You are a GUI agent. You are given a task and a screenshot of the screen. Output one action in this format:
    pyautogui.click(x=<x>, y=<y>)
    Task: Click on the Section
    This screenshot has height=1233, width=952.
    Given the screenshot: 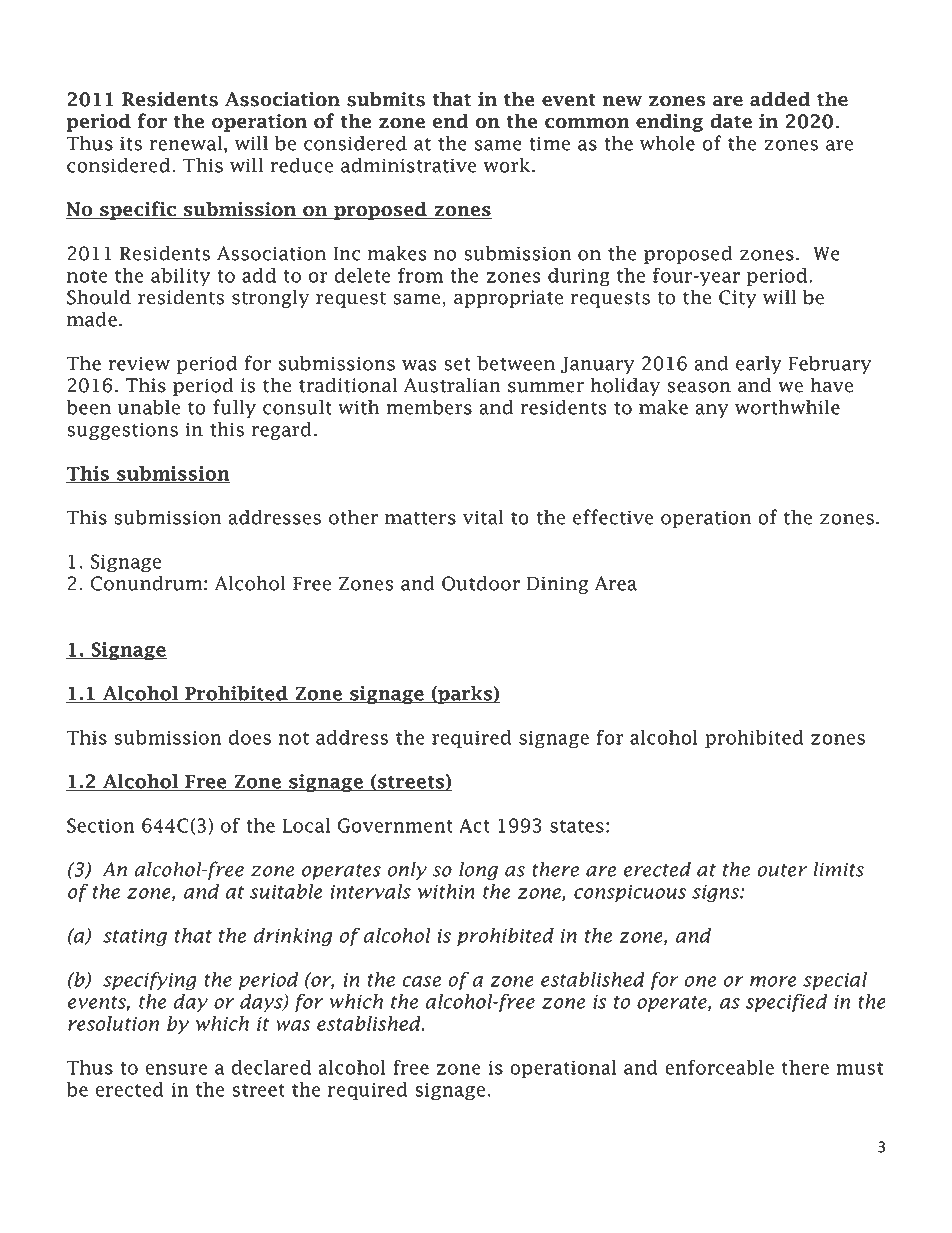 What is the action you would take?
    pyautogui.click(x=101, y=825)
